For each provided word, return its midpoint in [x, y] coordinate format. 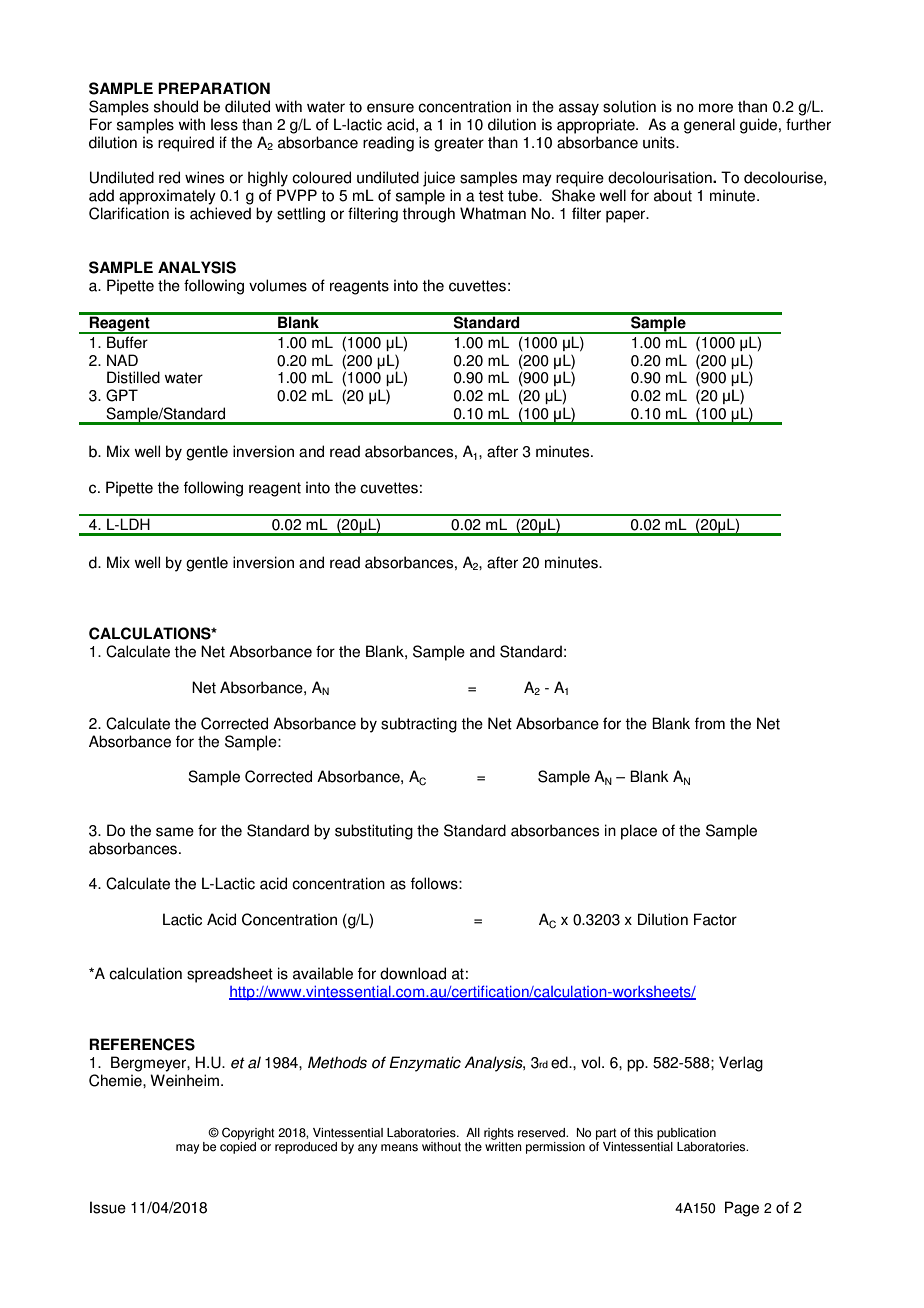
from [710, 723]
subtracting [419, 725]
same [175, 832]
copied [238, 1146]
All [473, 1132]
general [709, 126]
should [176, 106]
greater [459, 144]
